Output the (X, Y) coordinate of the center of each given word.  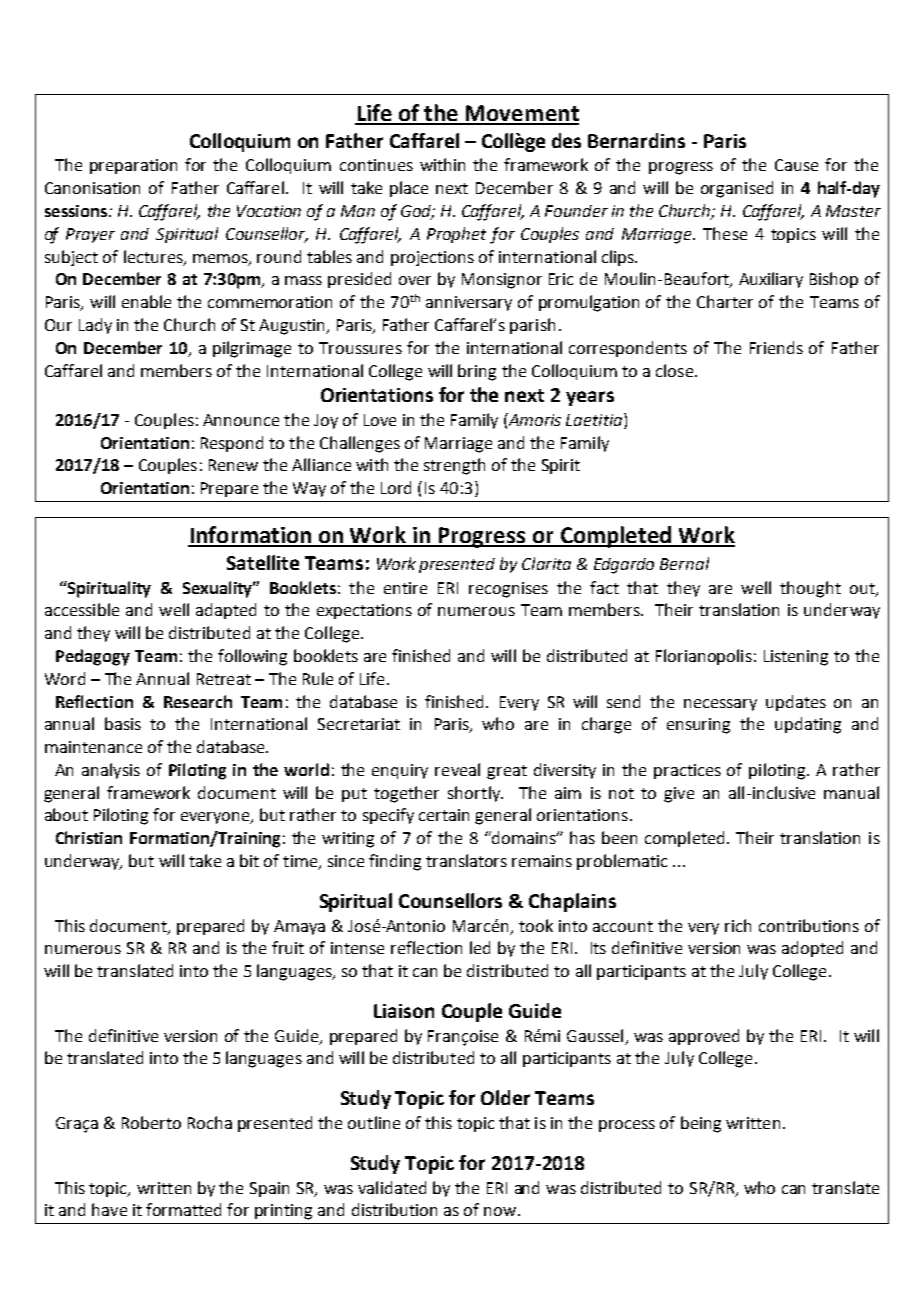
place (409, 189)
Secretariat (359, 724)
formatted (183, 1209)
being (701, 1124)
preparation (133, 166)
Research (198, 701)
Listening (796, 658)
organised (737, 189)
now (500, 1211)
